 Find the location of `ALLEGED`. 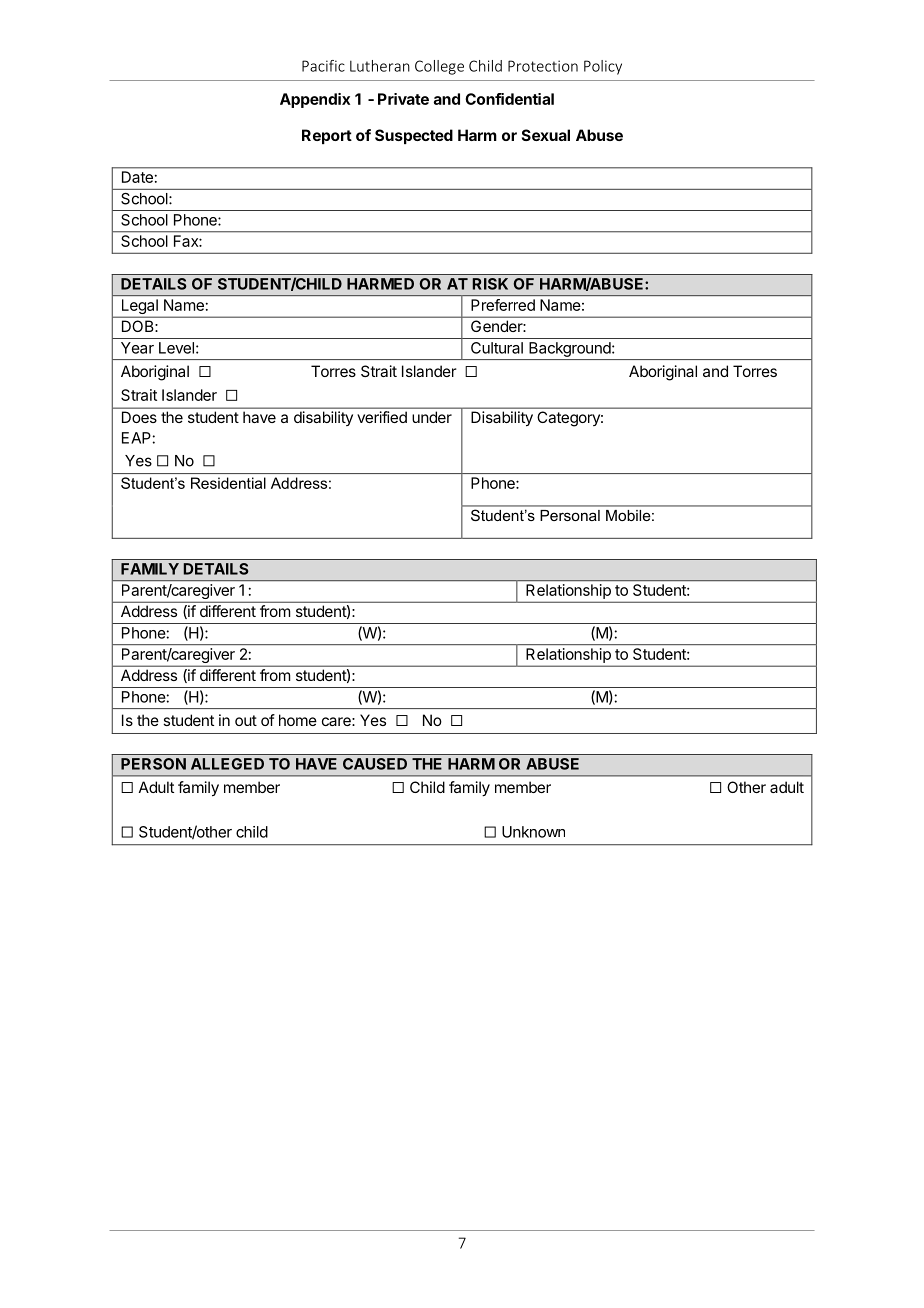

ALLEGED is located at coordinates (227, 764).
